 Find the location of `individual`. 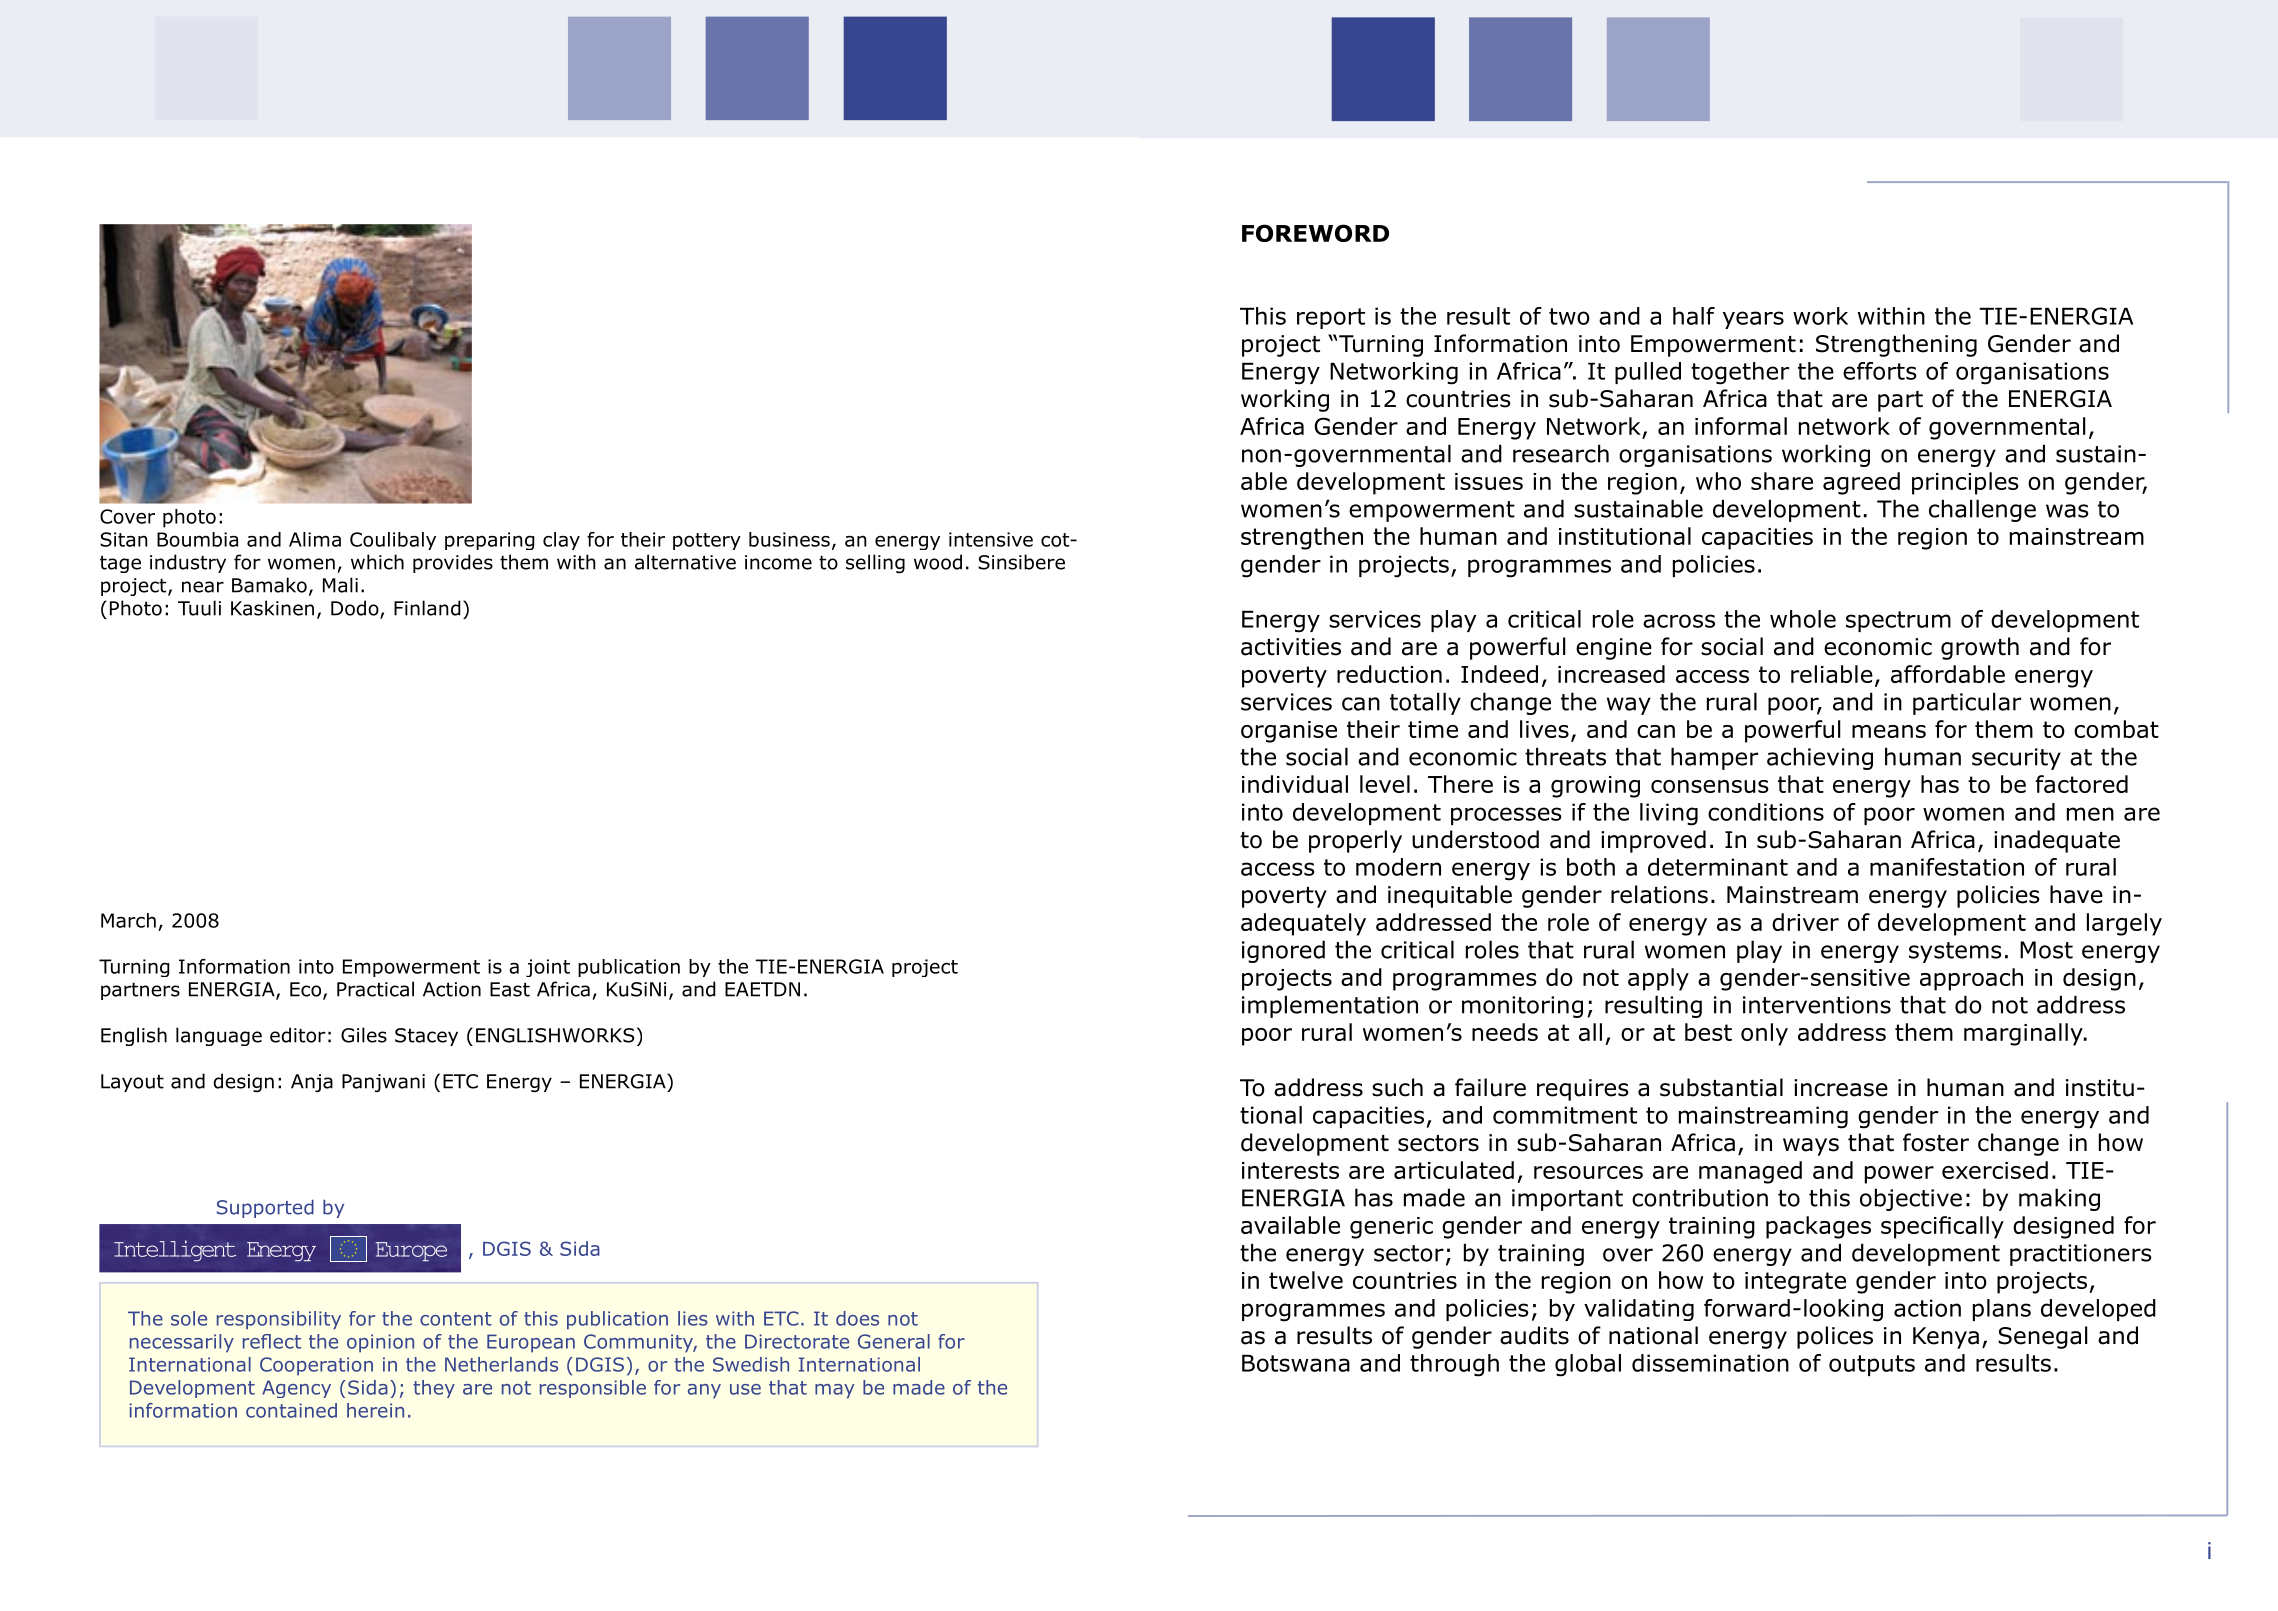

individual is located at coordinates (1295, 784).
